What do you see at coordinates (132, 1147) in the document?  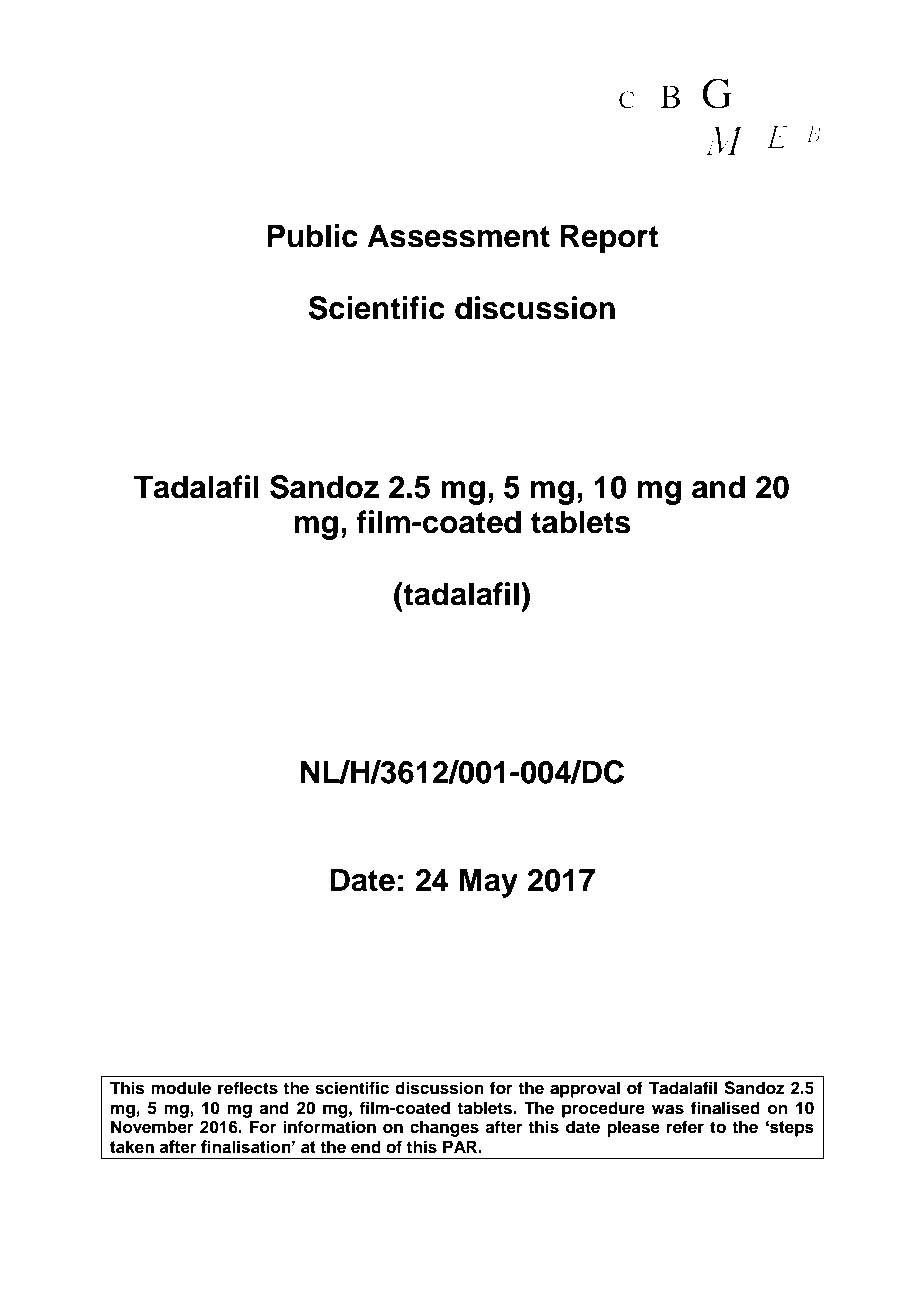 I see `taken` at bounding box center [132, 1147].
